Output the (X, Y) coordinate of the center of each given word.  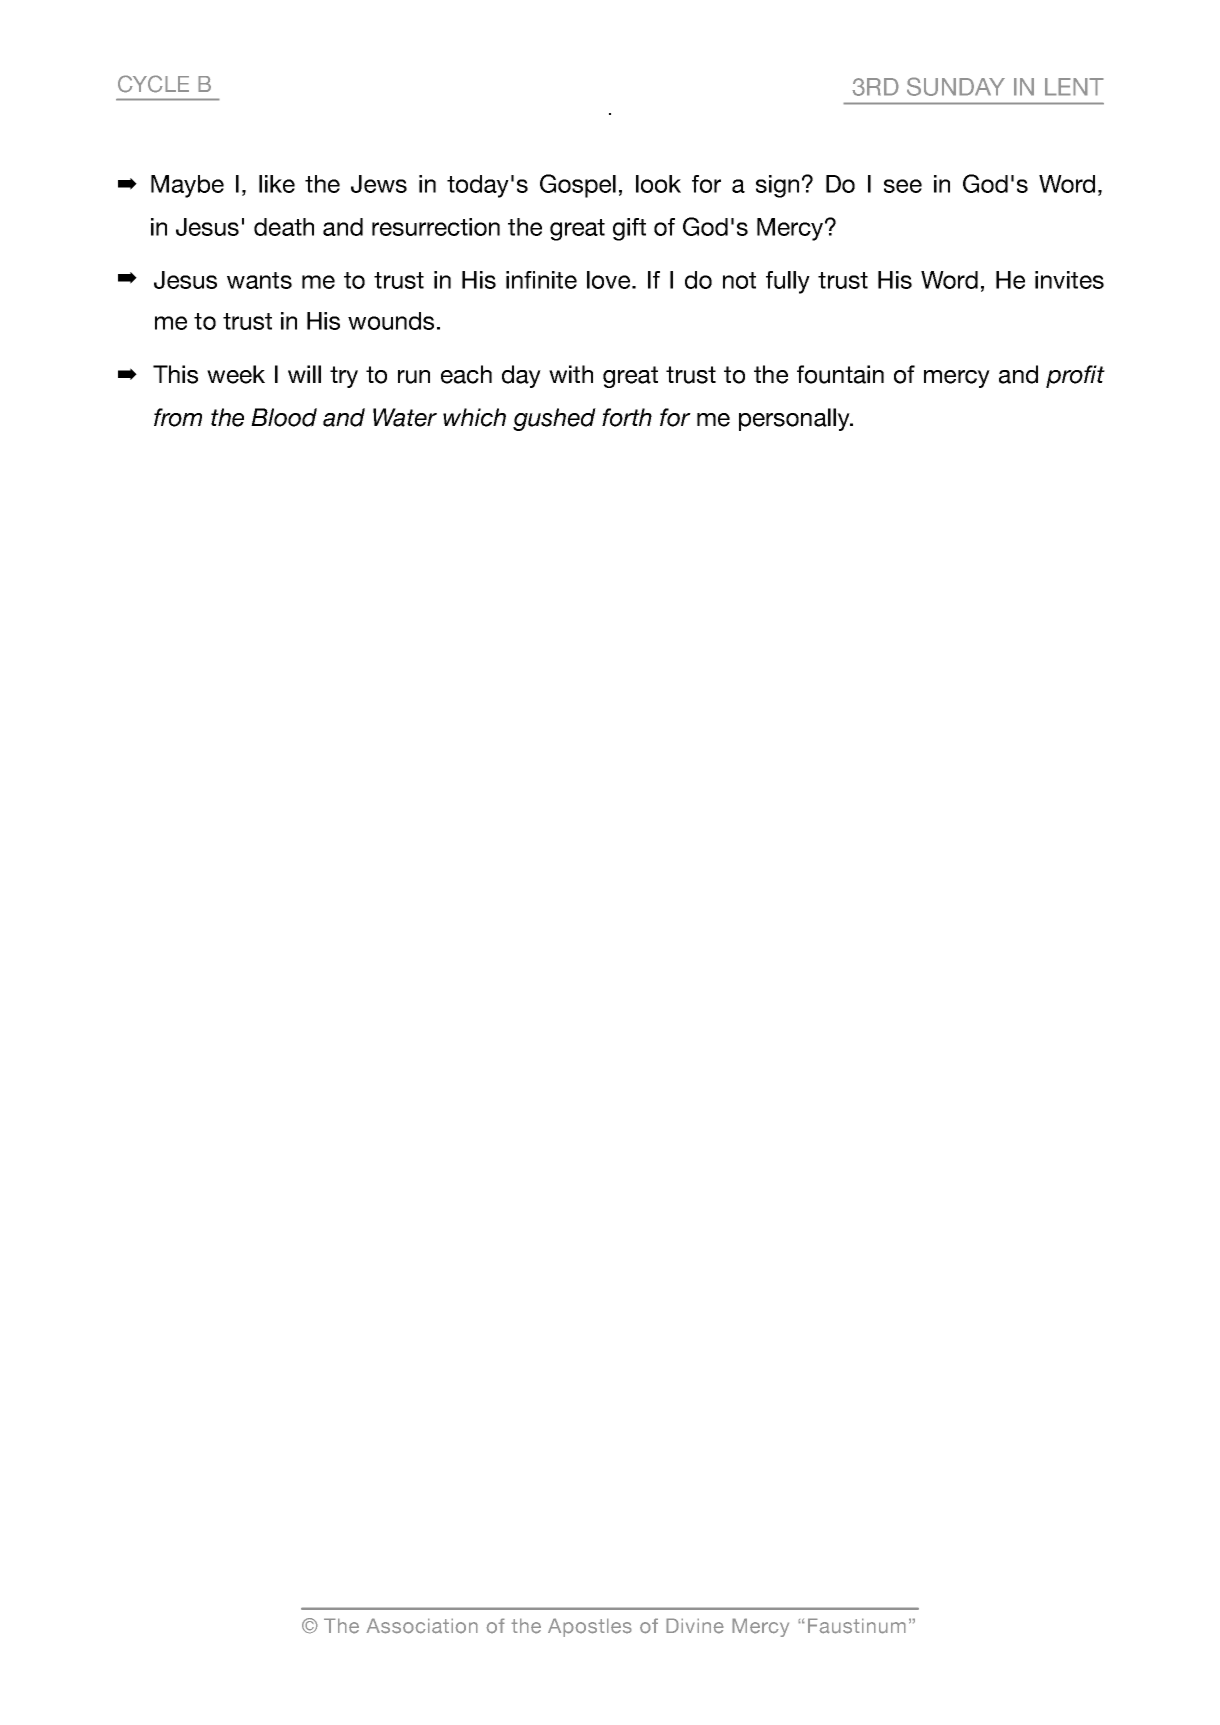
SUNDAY (956, 86)
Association (422, 1626)
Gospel (578, 186)
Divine (695, 1626)
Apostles (590, 1627)
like (277, 184)
